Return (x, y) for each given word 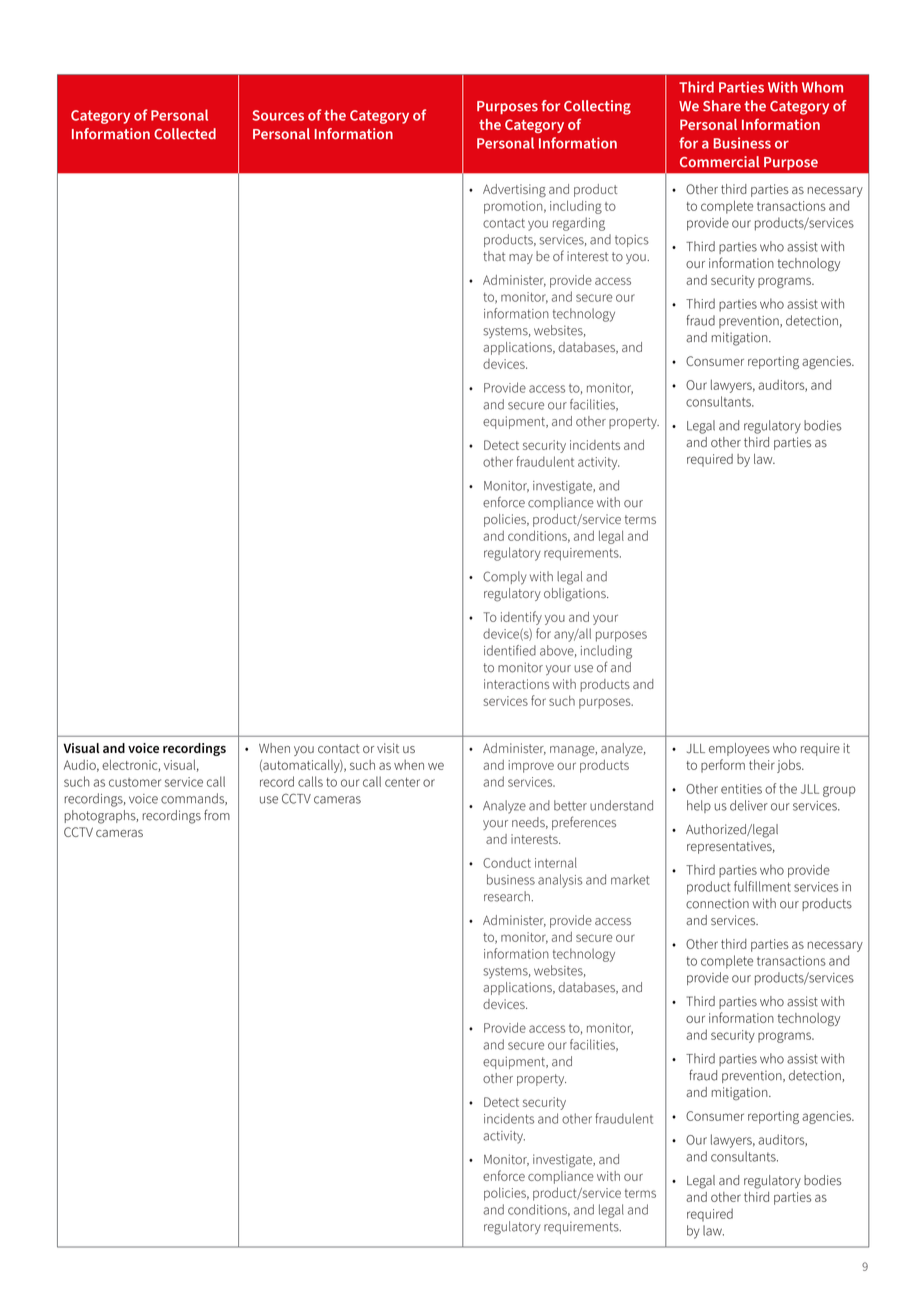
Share (722, 106)
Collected (185, 134)
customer (135, 782)
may (521, 259)
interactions (516, 684)
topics (632, 241)
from (217, 815)
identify (521, 618)
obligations (576, 595)
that (494, 256)
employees (739, 749)
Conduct (507, 862)
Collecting (597, 107)
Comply (505, 578)
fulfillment (762, 886)
